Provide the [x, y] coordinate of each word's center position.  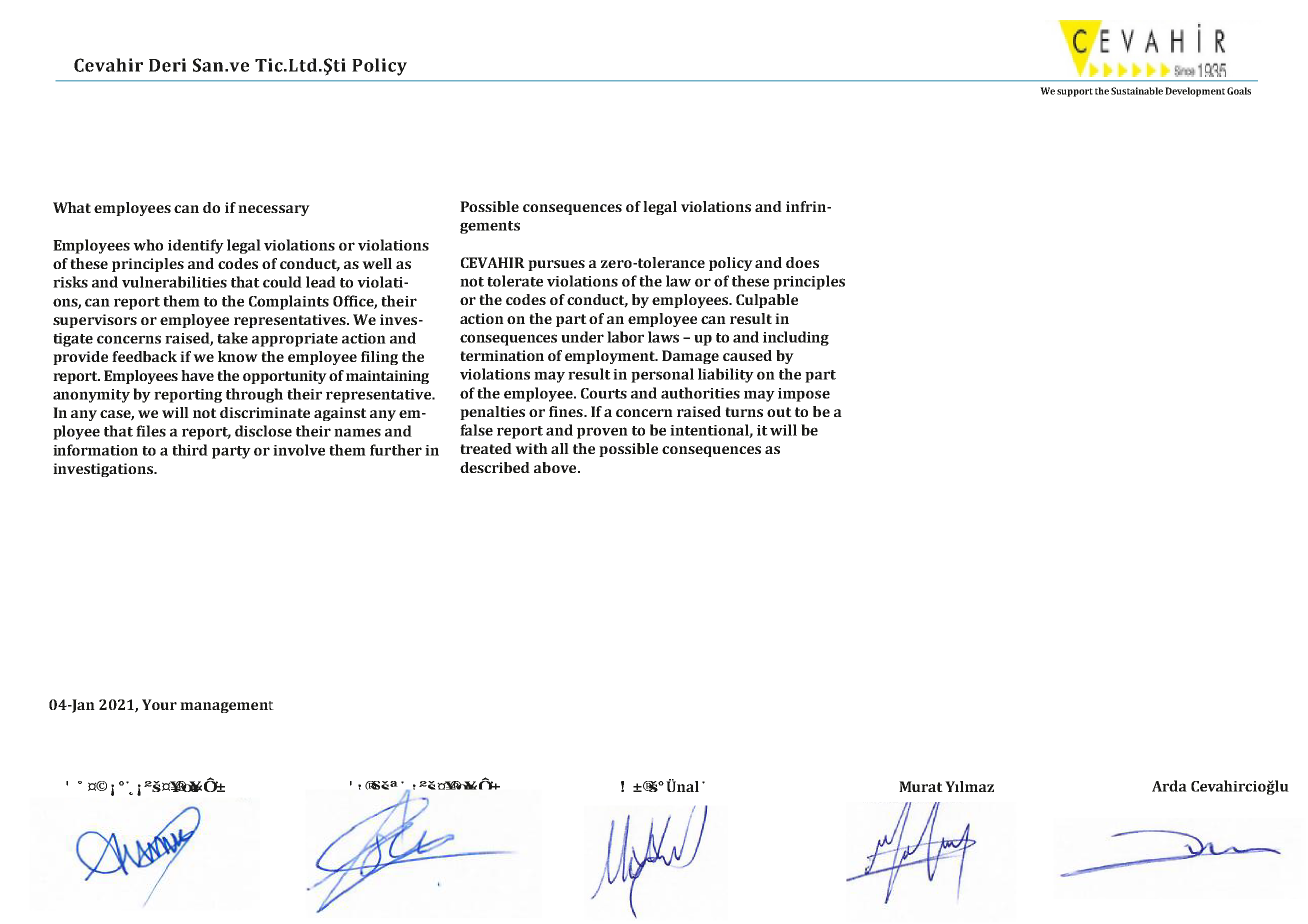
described [495, 467]
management [227, 707]
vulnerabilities [174, 282]
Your [159, 704]
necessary [274, 210]
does [802, 262]
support [1075, 92]
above [556, 467]
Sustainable [1137, 91]
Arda [1169, 786]
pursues [556, 265]
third [190, 450]
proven [602, 433]
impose [804, 395]
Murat [921, 786]
